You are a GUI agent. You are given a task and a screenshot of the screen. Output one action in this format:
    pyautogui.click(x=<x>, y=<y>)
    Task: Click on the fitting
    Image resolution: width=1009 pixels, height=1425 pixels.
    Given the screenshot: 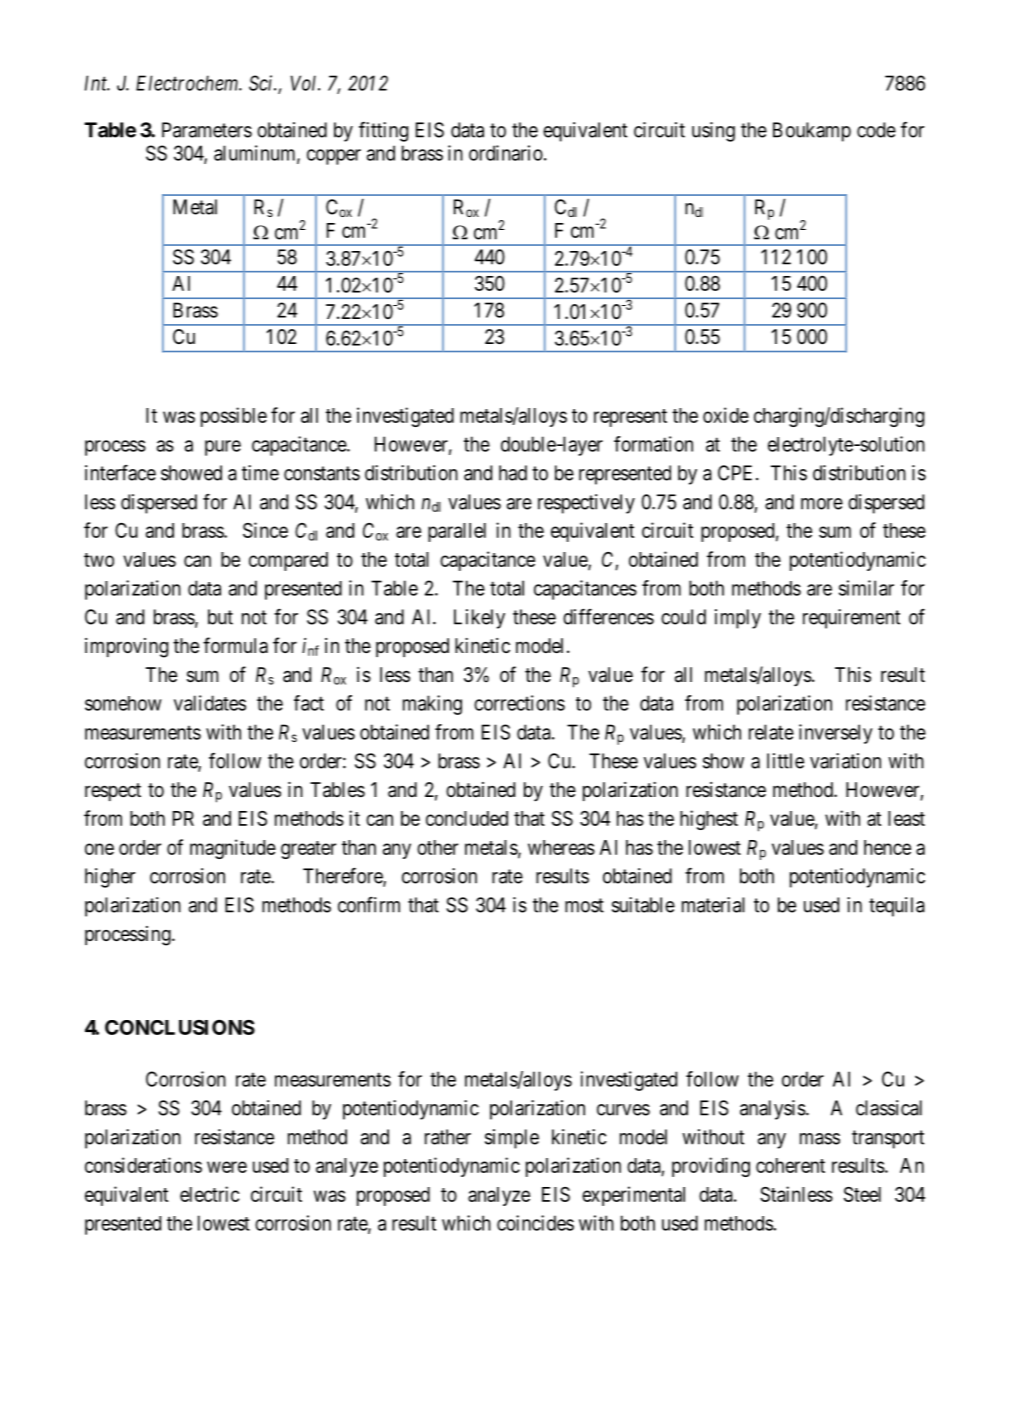 What is the action you would take?
    pyautogui.click(x=383, y=132)
